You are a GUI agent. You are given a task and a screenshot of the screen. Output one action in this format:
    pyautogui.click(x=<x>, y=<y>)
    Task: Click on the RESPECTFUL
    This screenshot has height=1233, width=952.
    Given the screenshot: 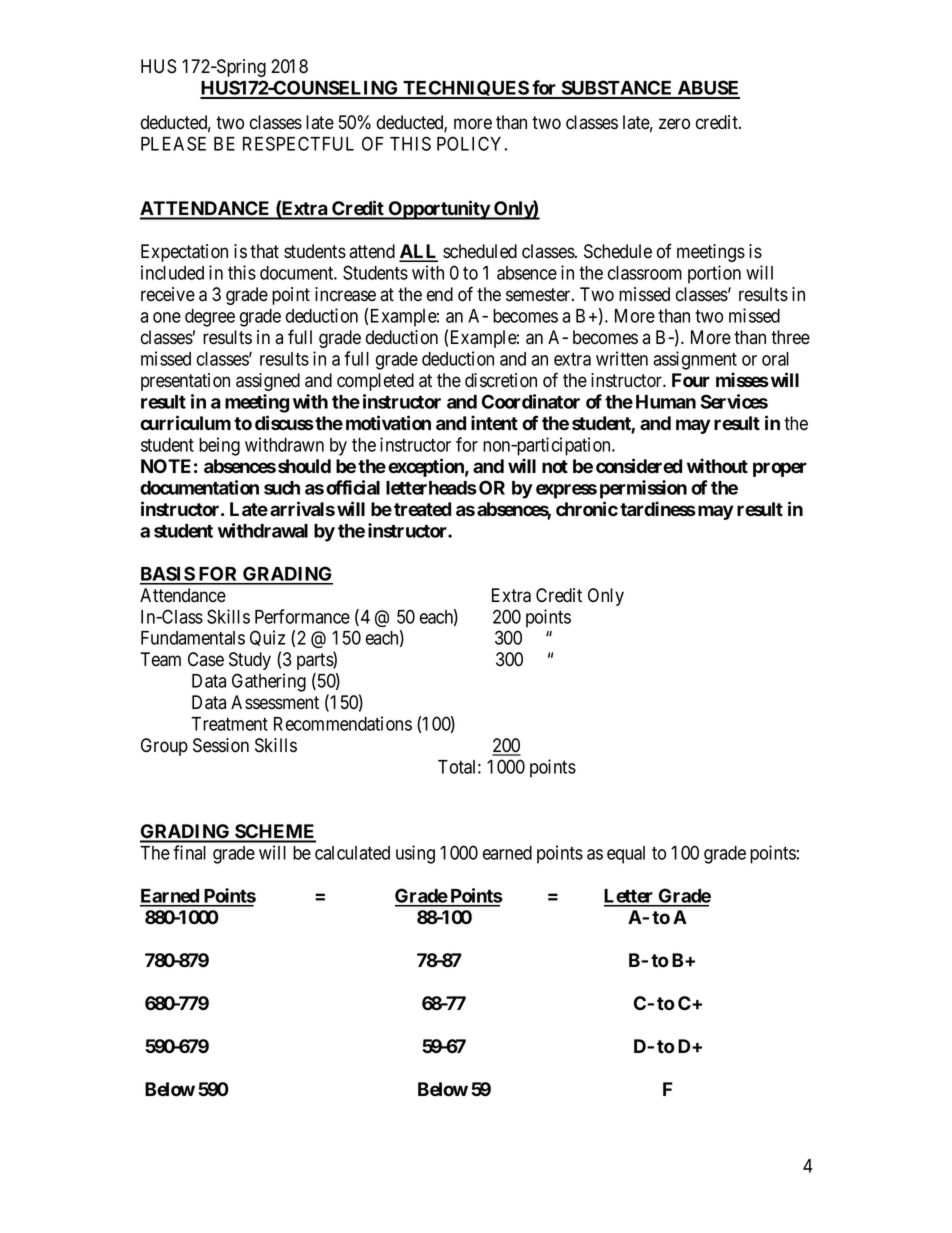 What is the action you would take?
    pyautogui.click(x=298, y=143)
